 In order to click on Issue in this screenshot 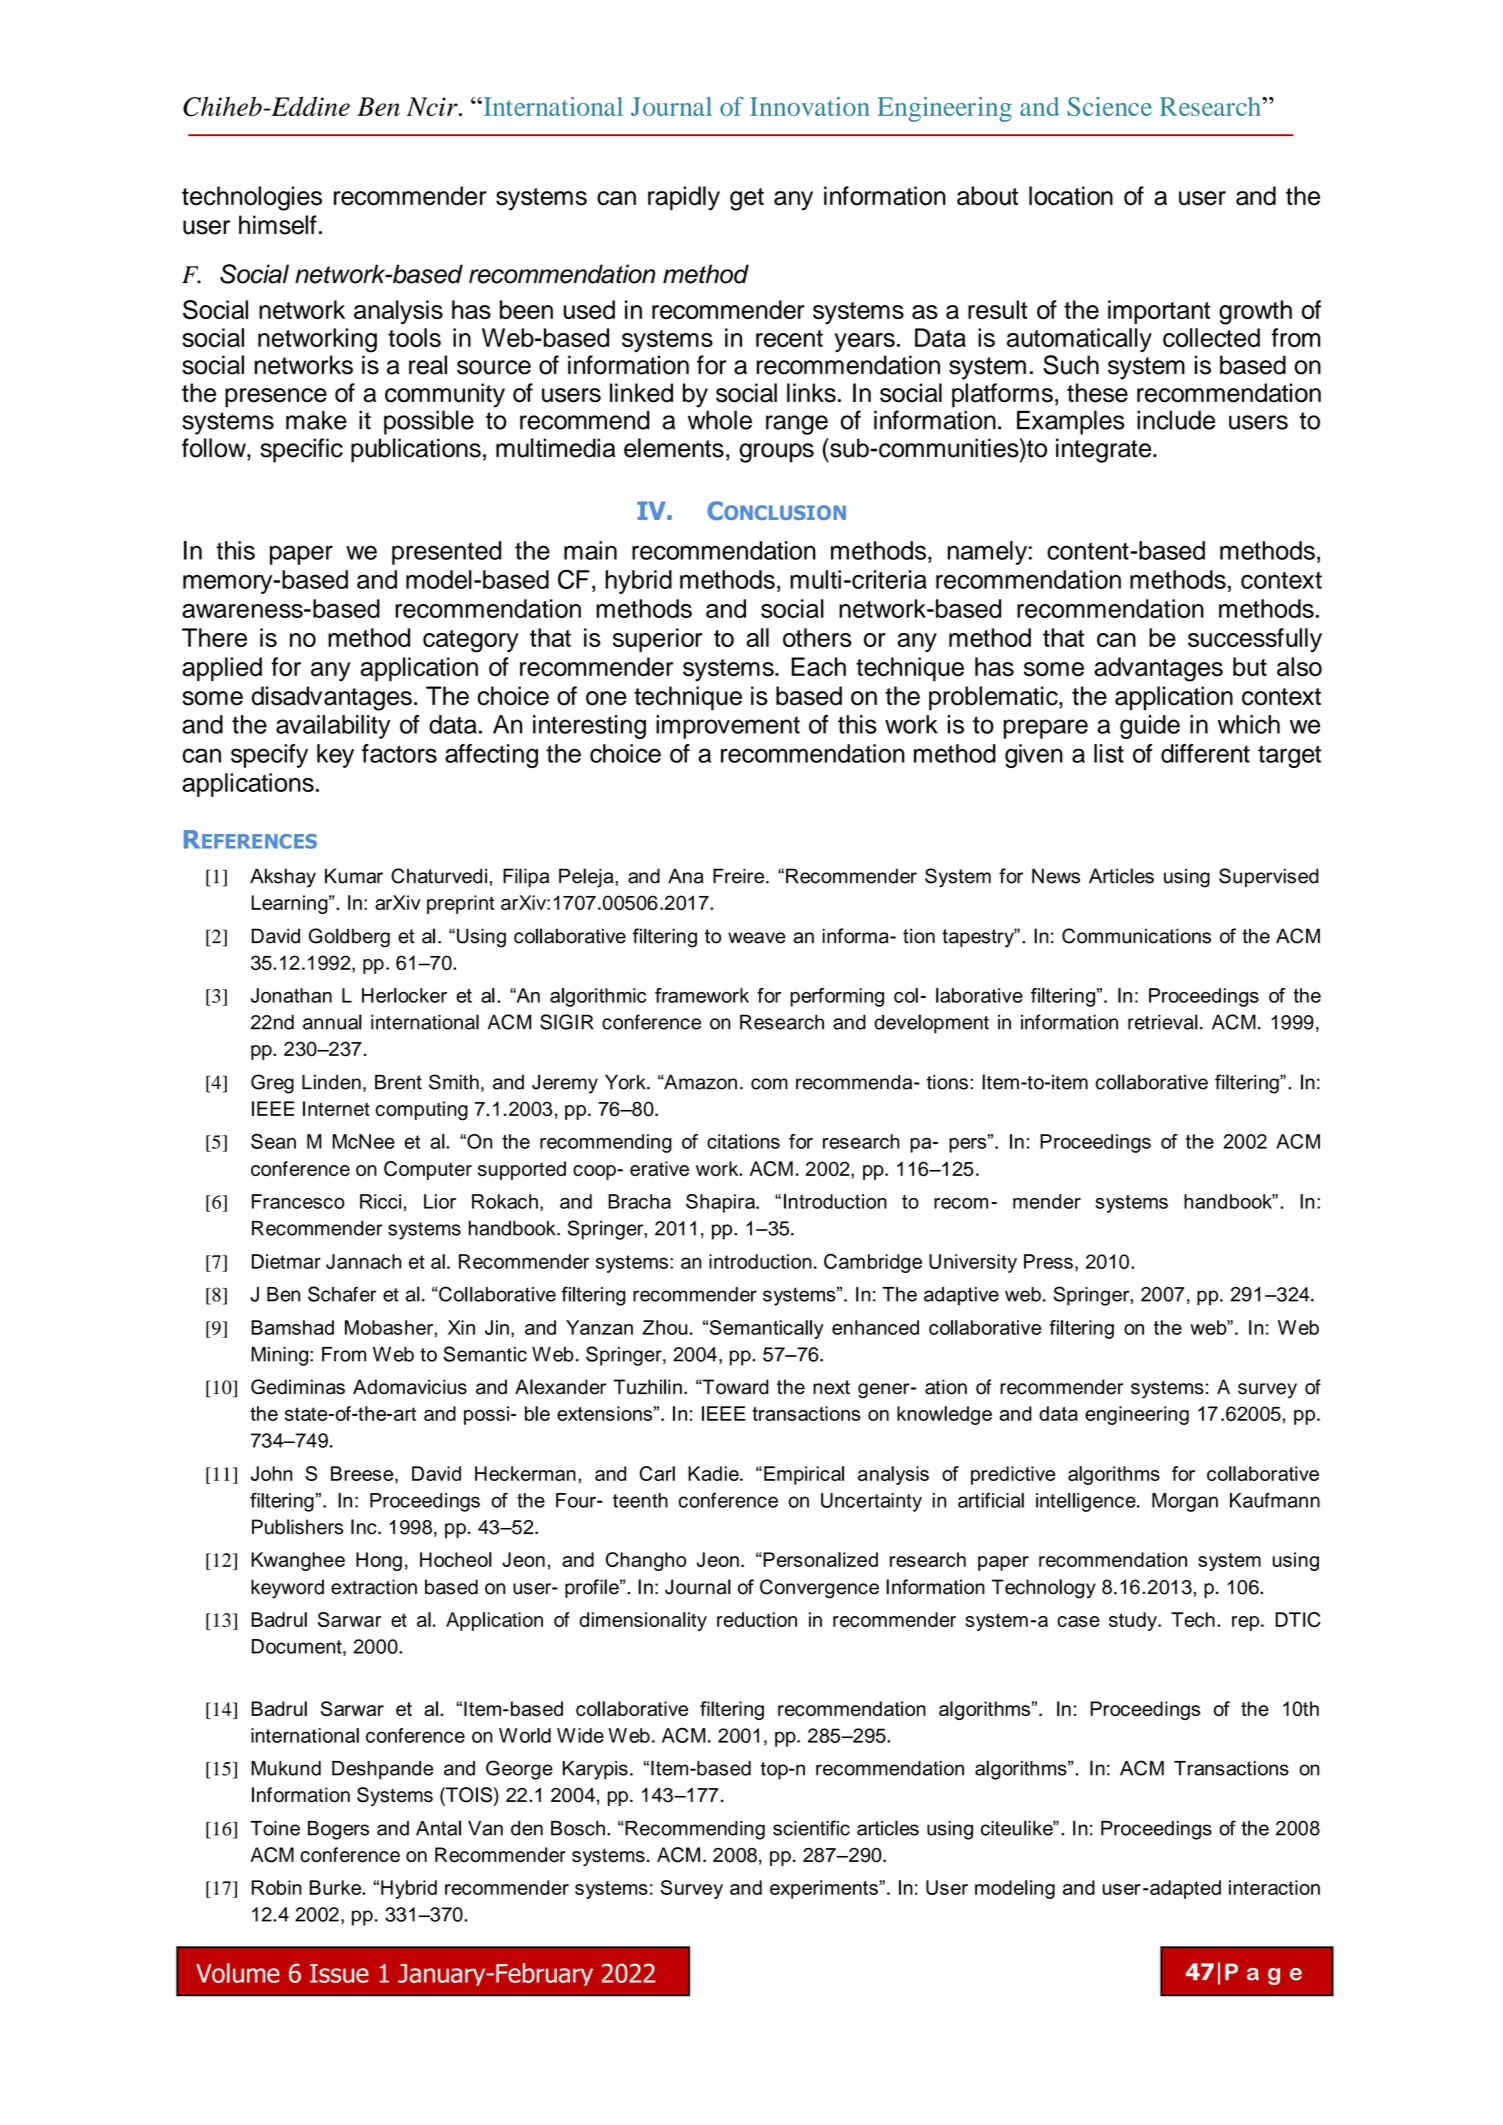, I will do `click(339, 1973)`.
